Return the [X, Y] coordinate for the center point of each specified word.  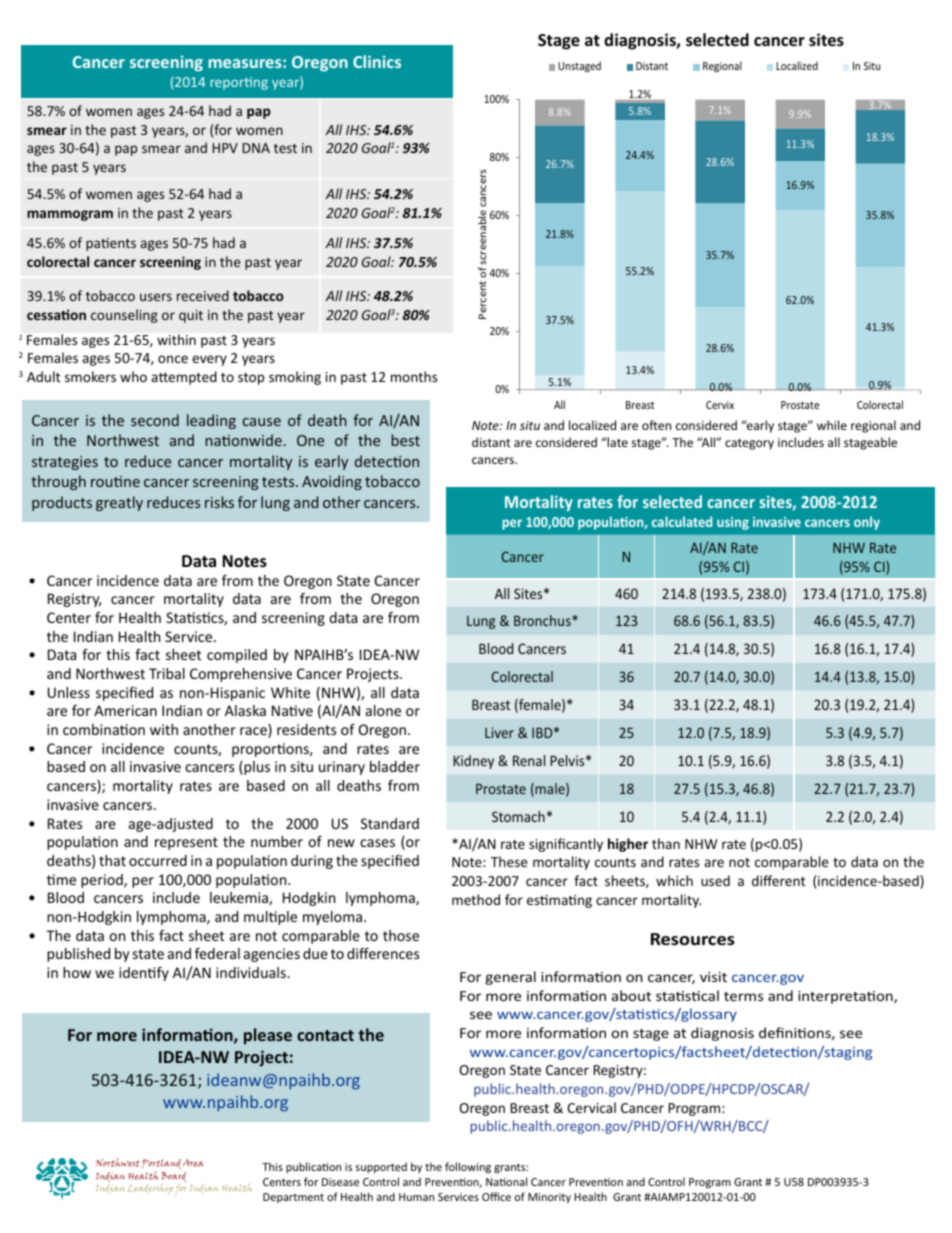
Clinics [377, 61]
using [733, 523]
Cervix [720, 405]
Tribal [167, 673]
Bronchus [543, 620]
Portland [161, 1166]
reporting [239, 83]
